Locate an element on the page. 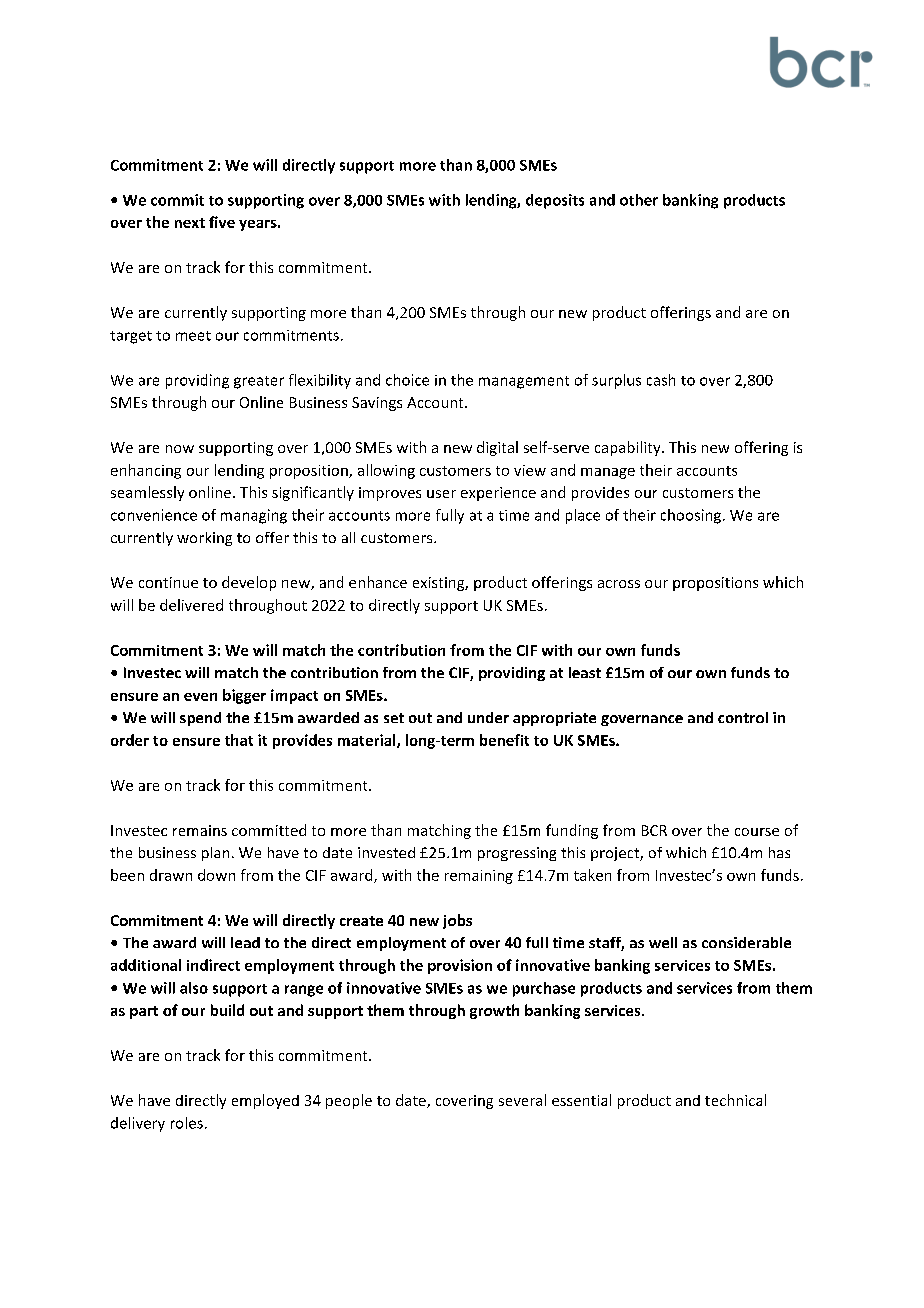  deposits is located at coordinates (555, 201).
